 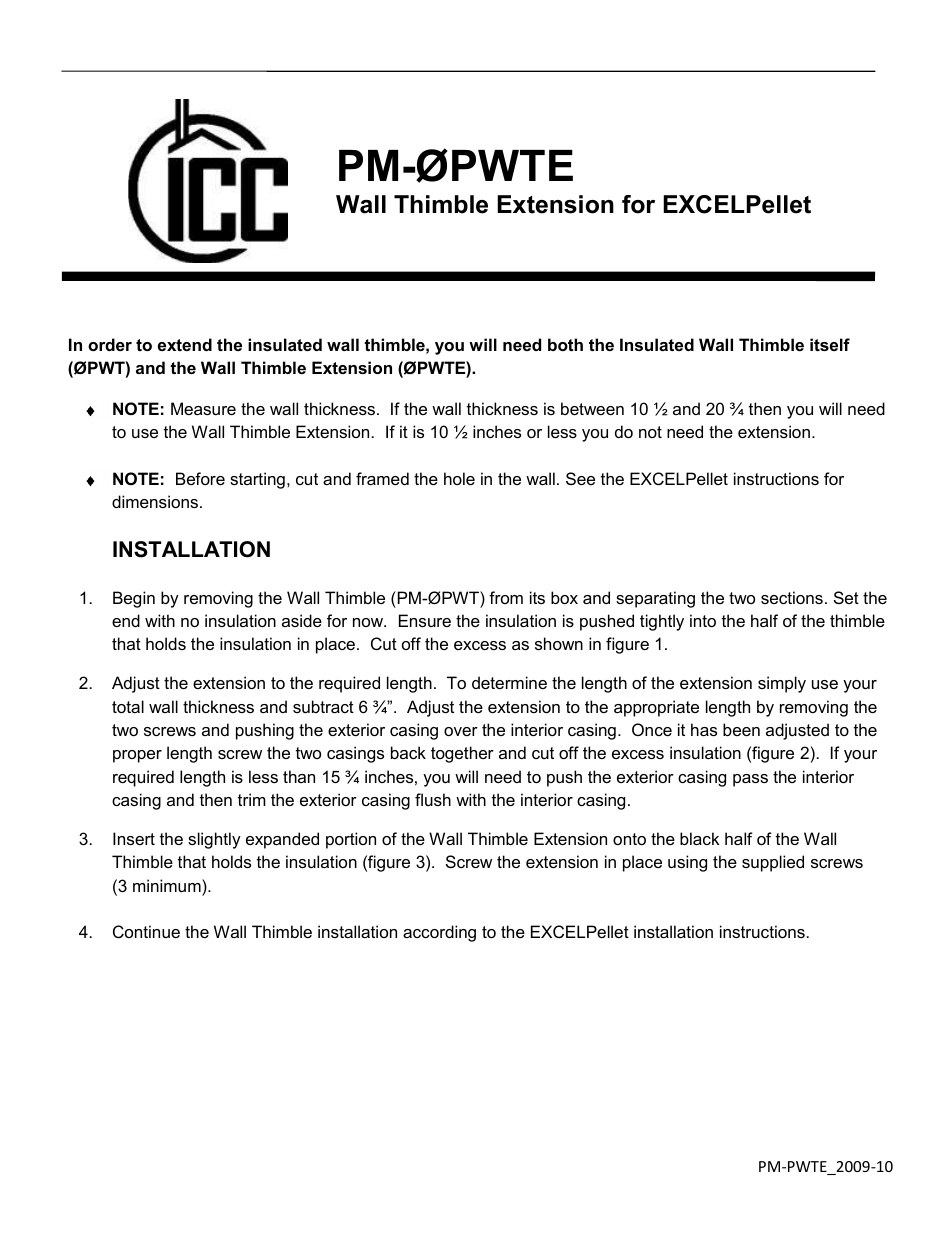 What do you see at coordinates (439, 933) in the screenshot?
I see `according` at bounding box center [439, 933].
